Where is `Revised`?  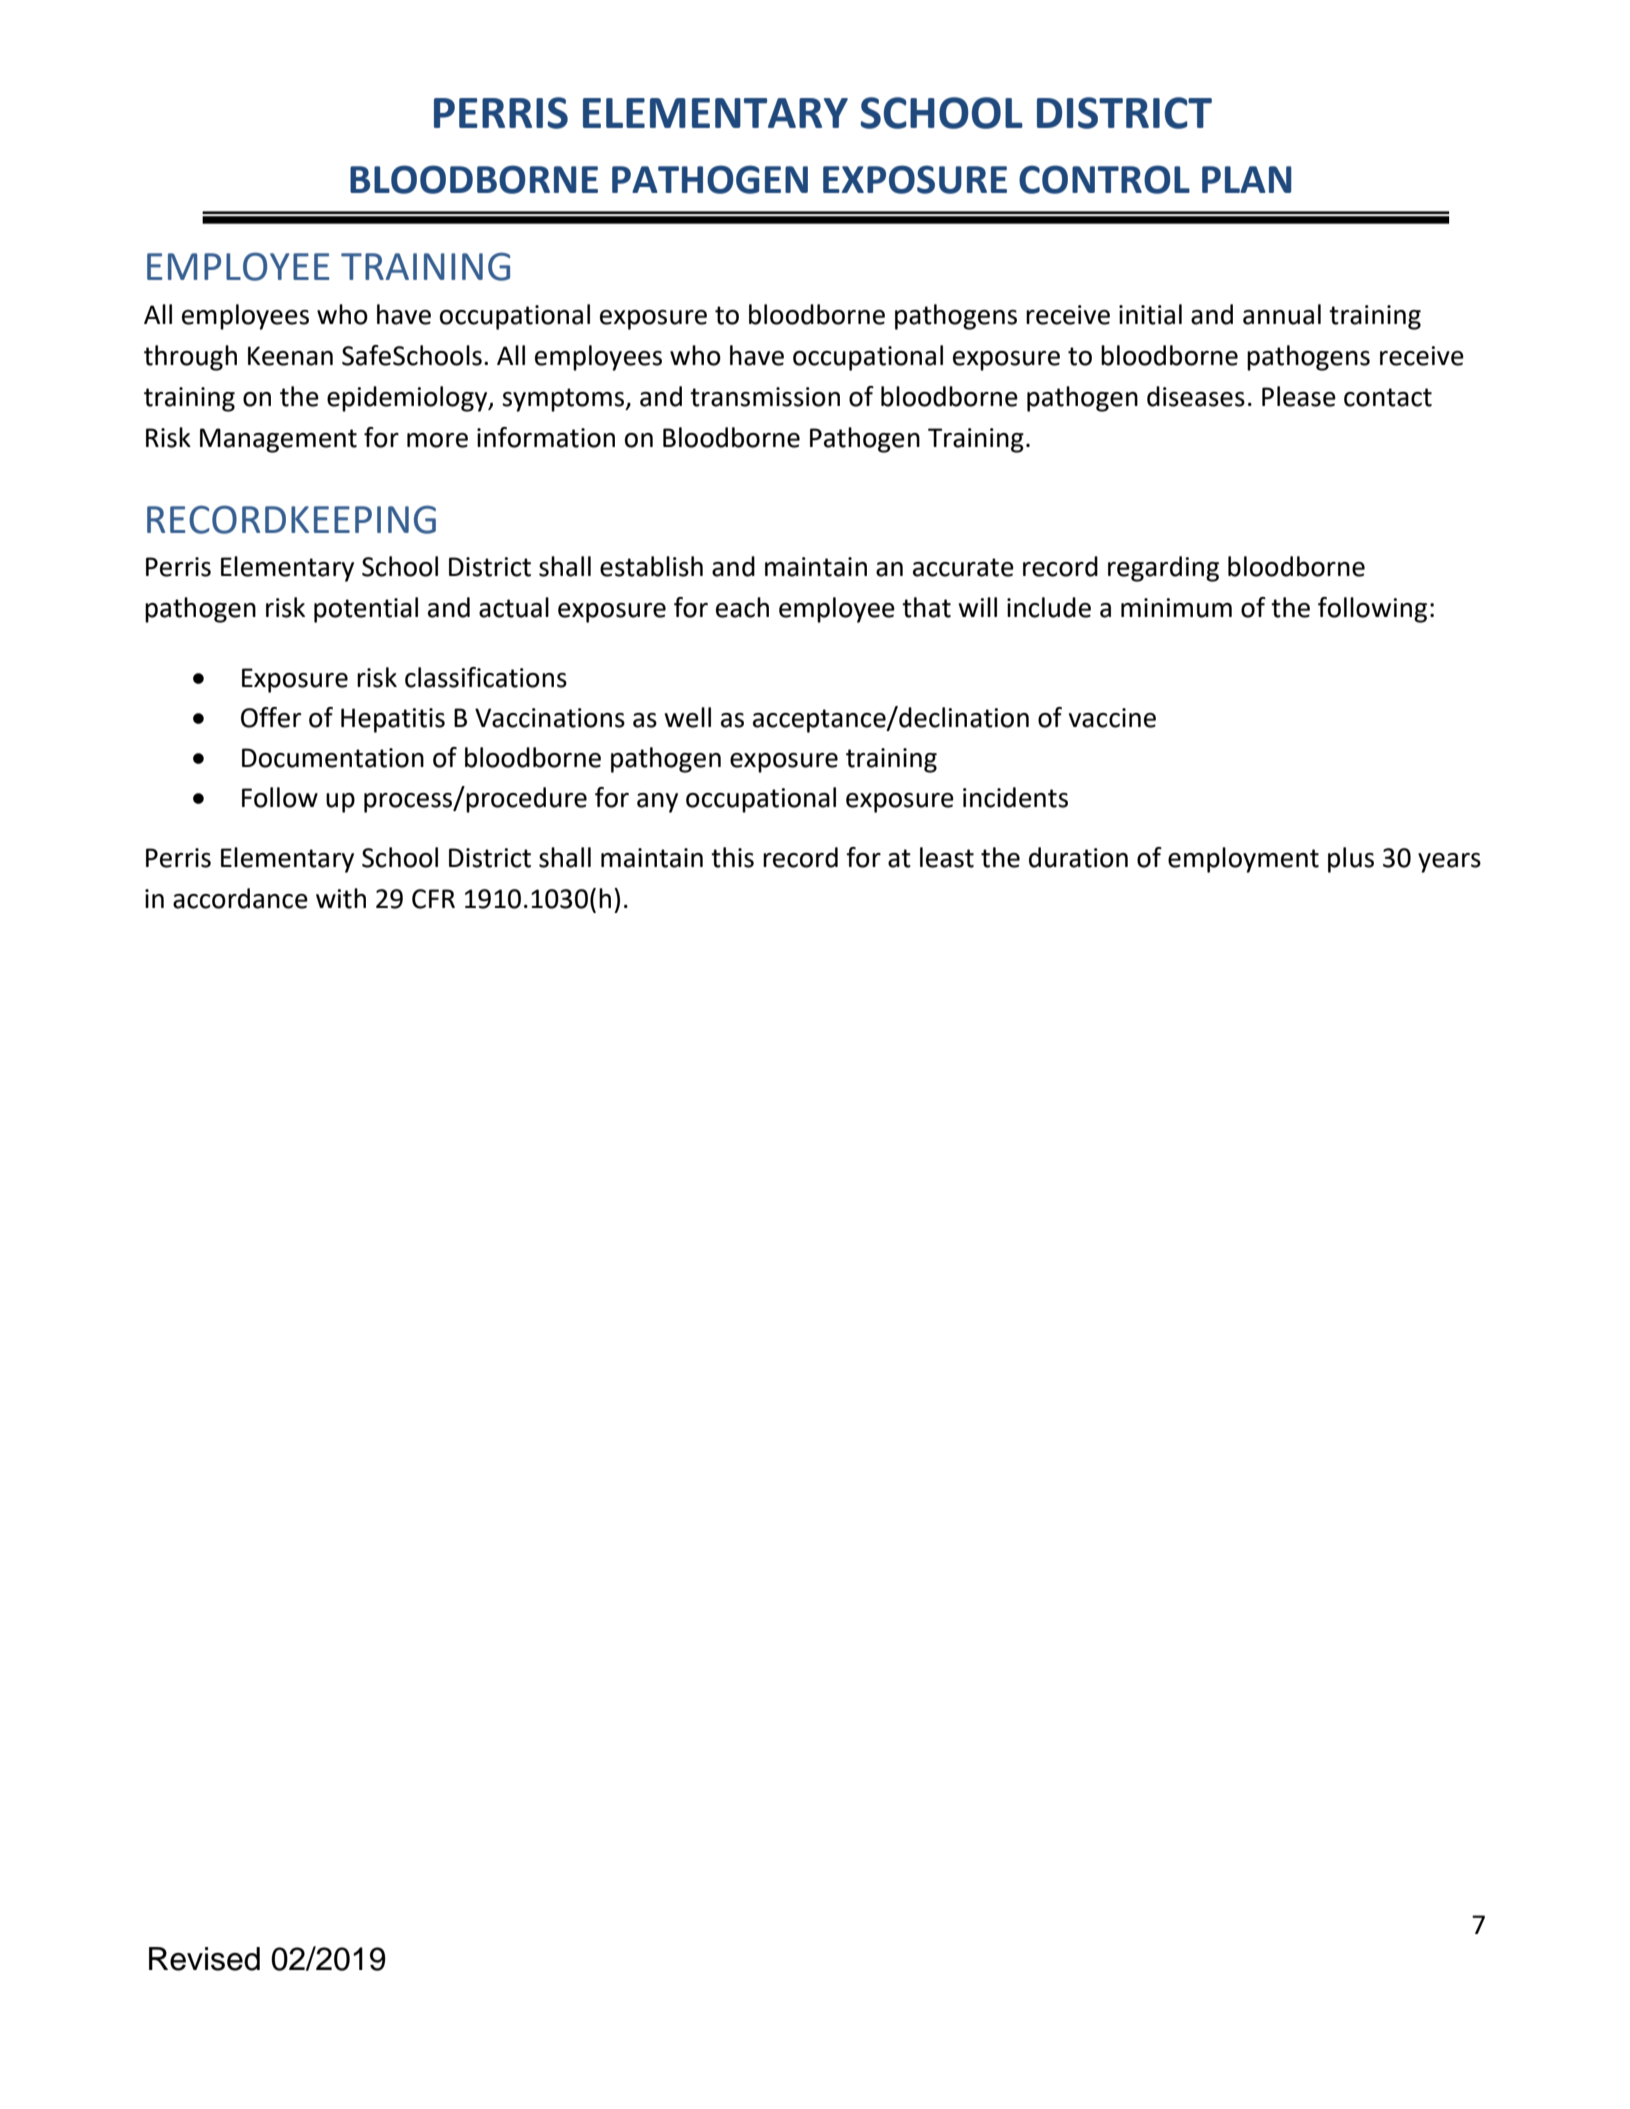 Revised is located at coordinates (204, 1959).
